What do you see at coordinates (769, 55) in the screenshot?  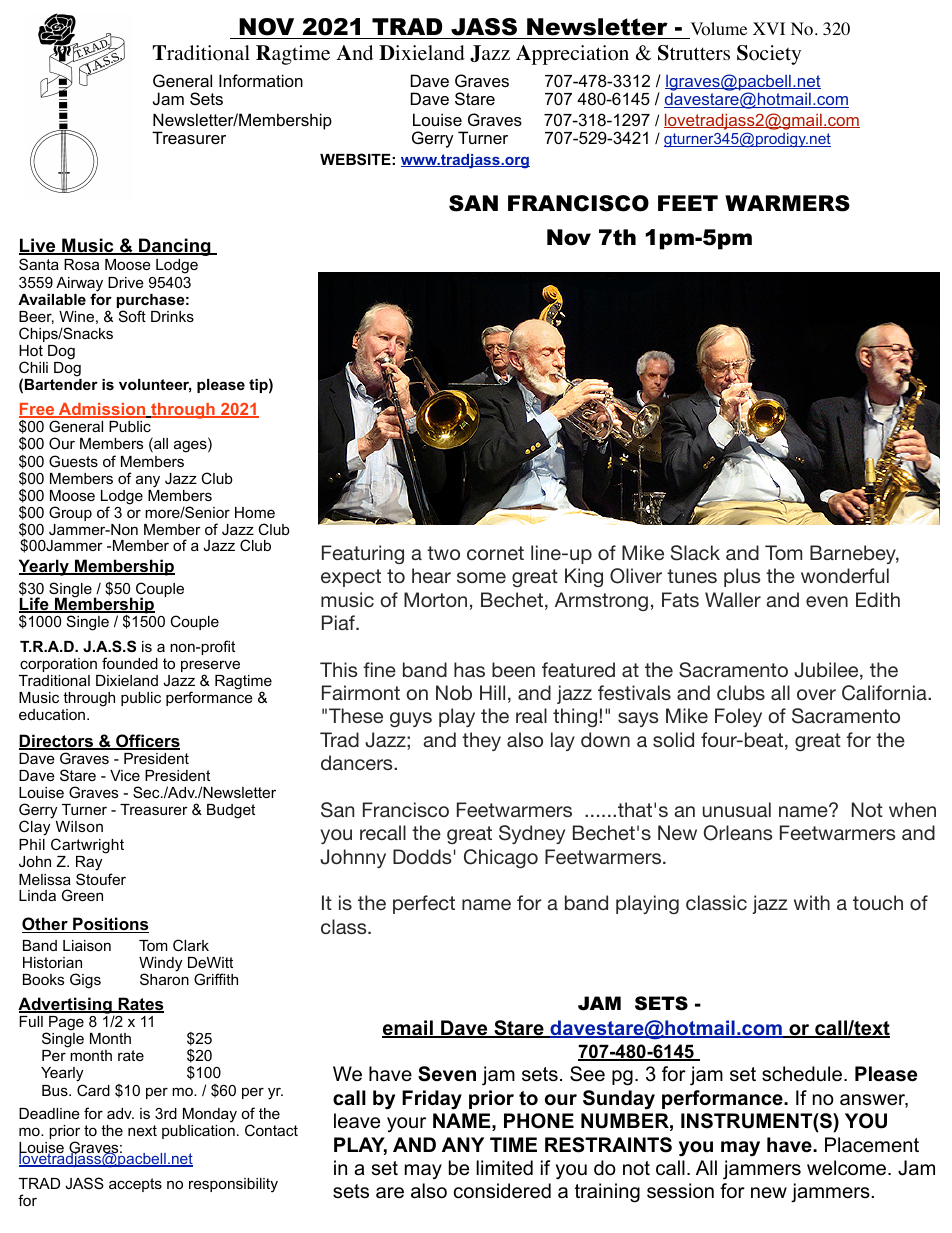 I see `Society` at bounding box center [769, 55].
